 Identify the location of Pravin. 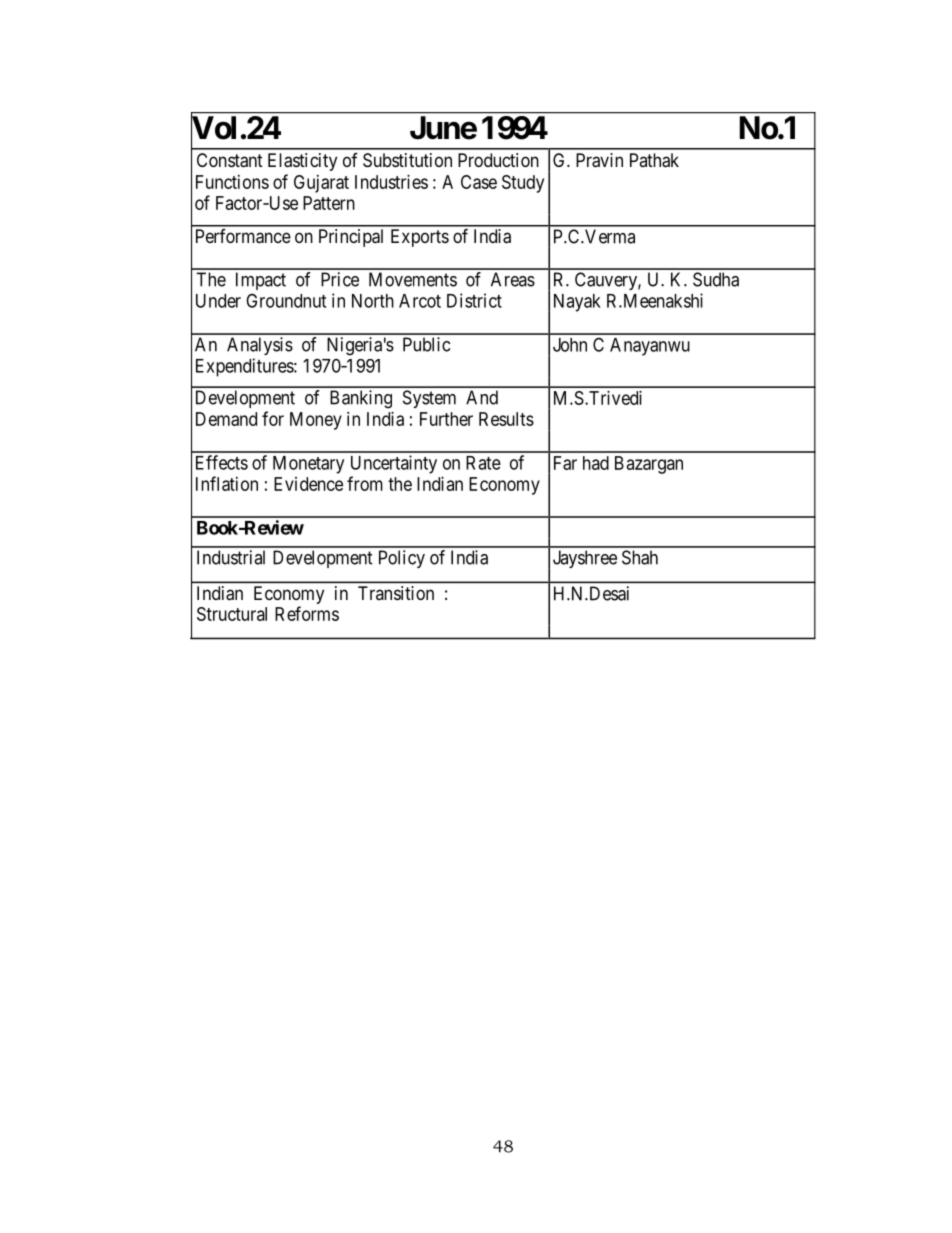
(599, 160).
